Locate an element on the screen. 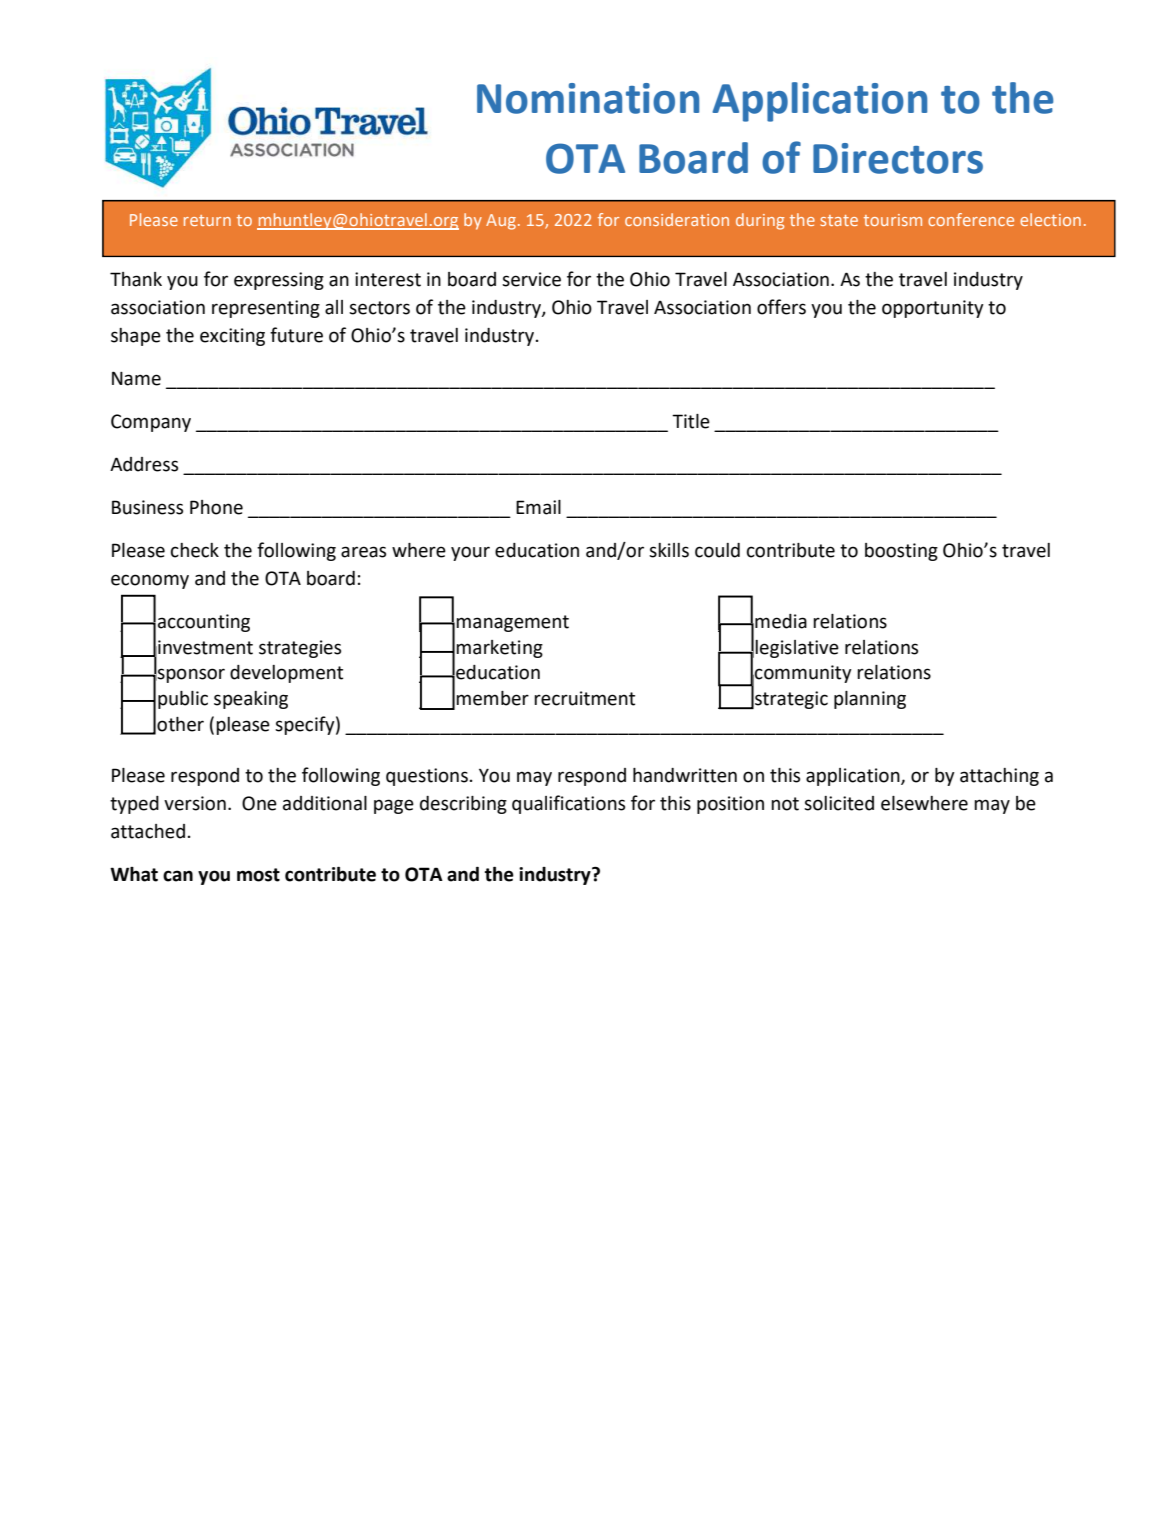 The height and width of the screenshot is (1518, 1173). Phone is located at coordinates (216, 507).
